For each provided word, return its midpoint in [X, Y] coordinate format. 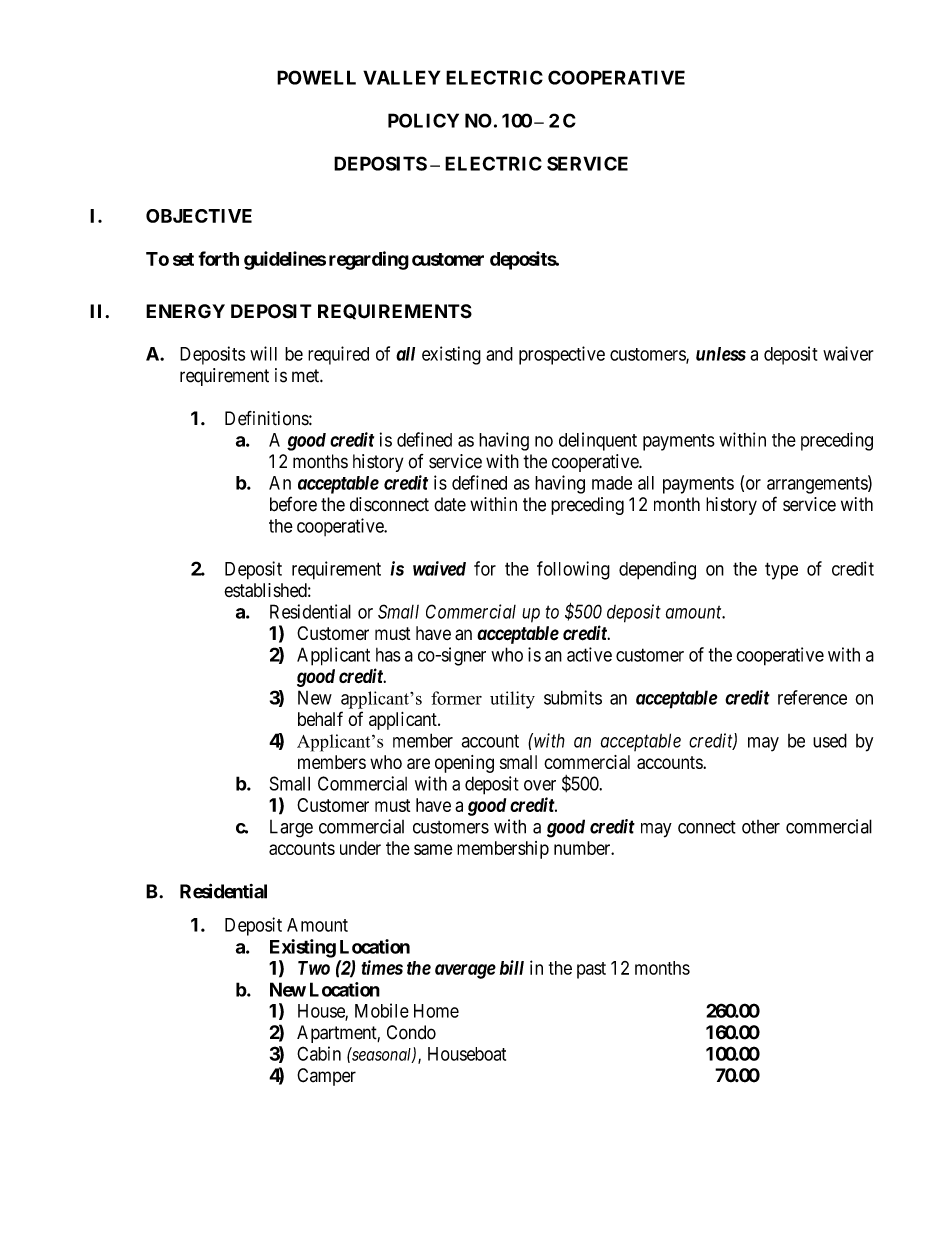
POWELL [316, 77]
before [293, 504]
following [573, 570]
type [781, 571]
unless [721, 354]
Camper [326, 1077]
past [591, 970]
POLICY [423, 120]
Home [436, 1011]
